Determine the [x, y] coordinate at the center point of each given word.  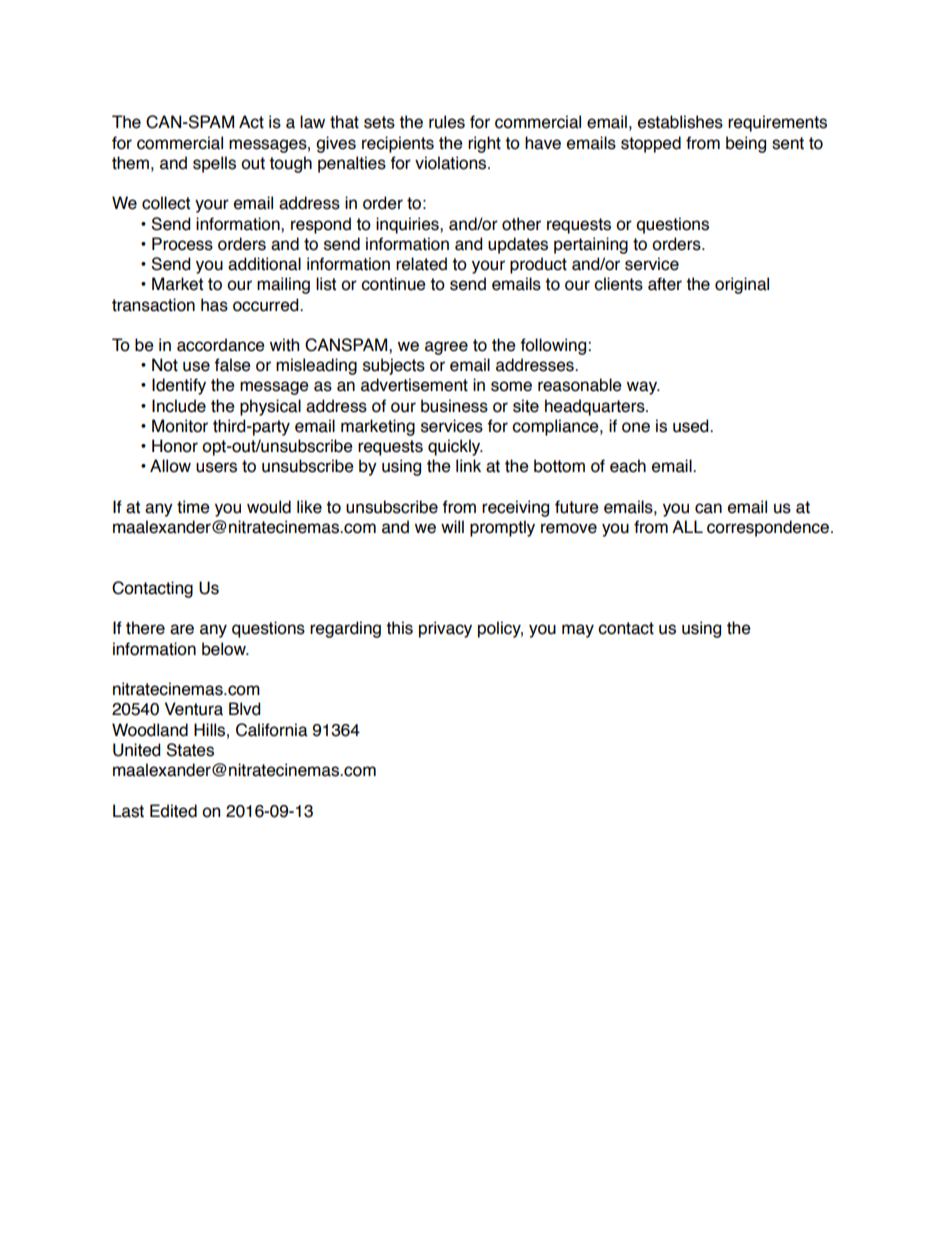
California [272, 730]
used [692, 426]
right [484, 144]
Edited [173, 811]
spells [214, 164]
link [468, 465]
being [746, 144]
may [578, 631]
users [216, 467]
